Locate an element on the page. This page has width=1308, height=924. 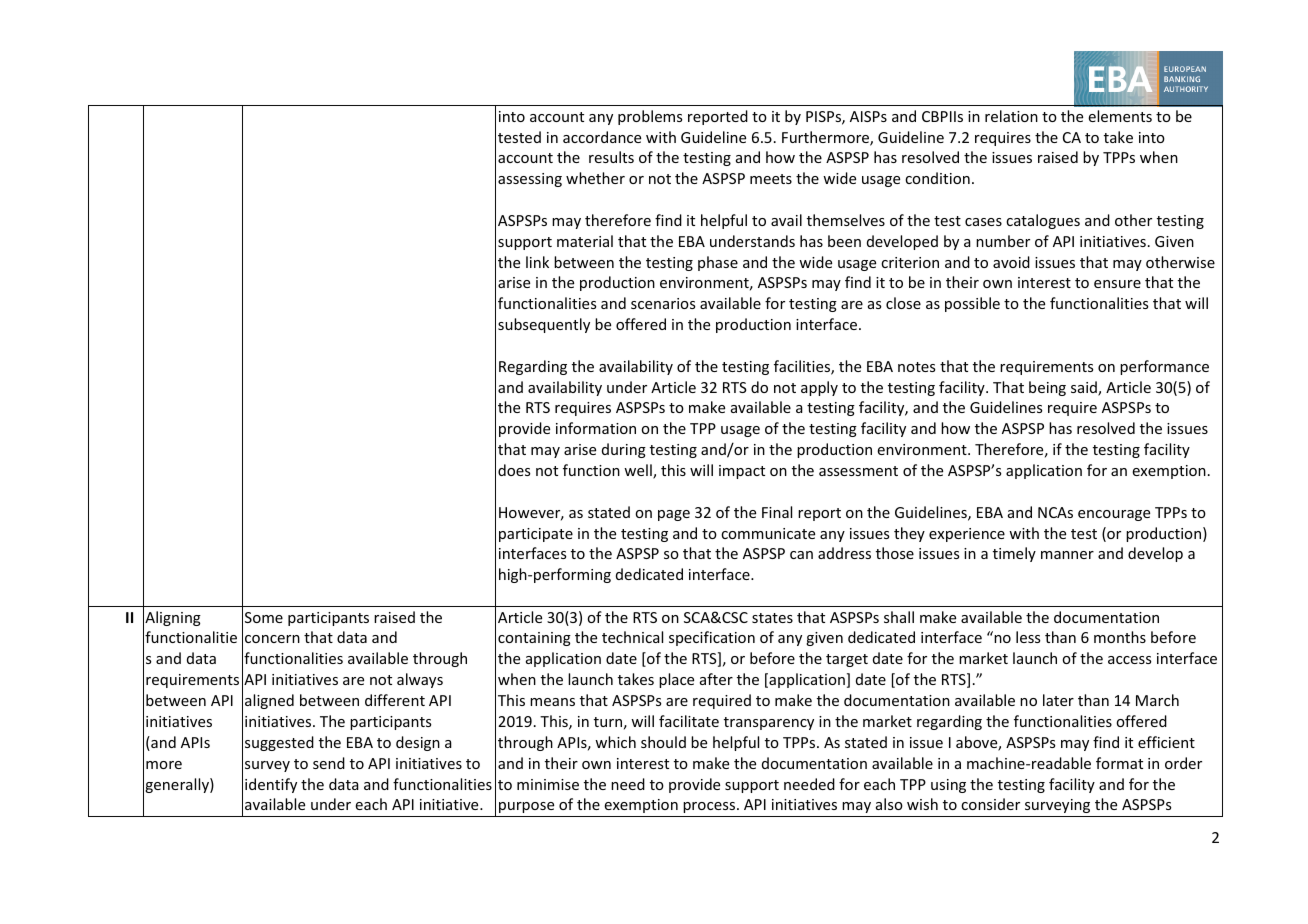
send is located at coordinates (329, 763).
